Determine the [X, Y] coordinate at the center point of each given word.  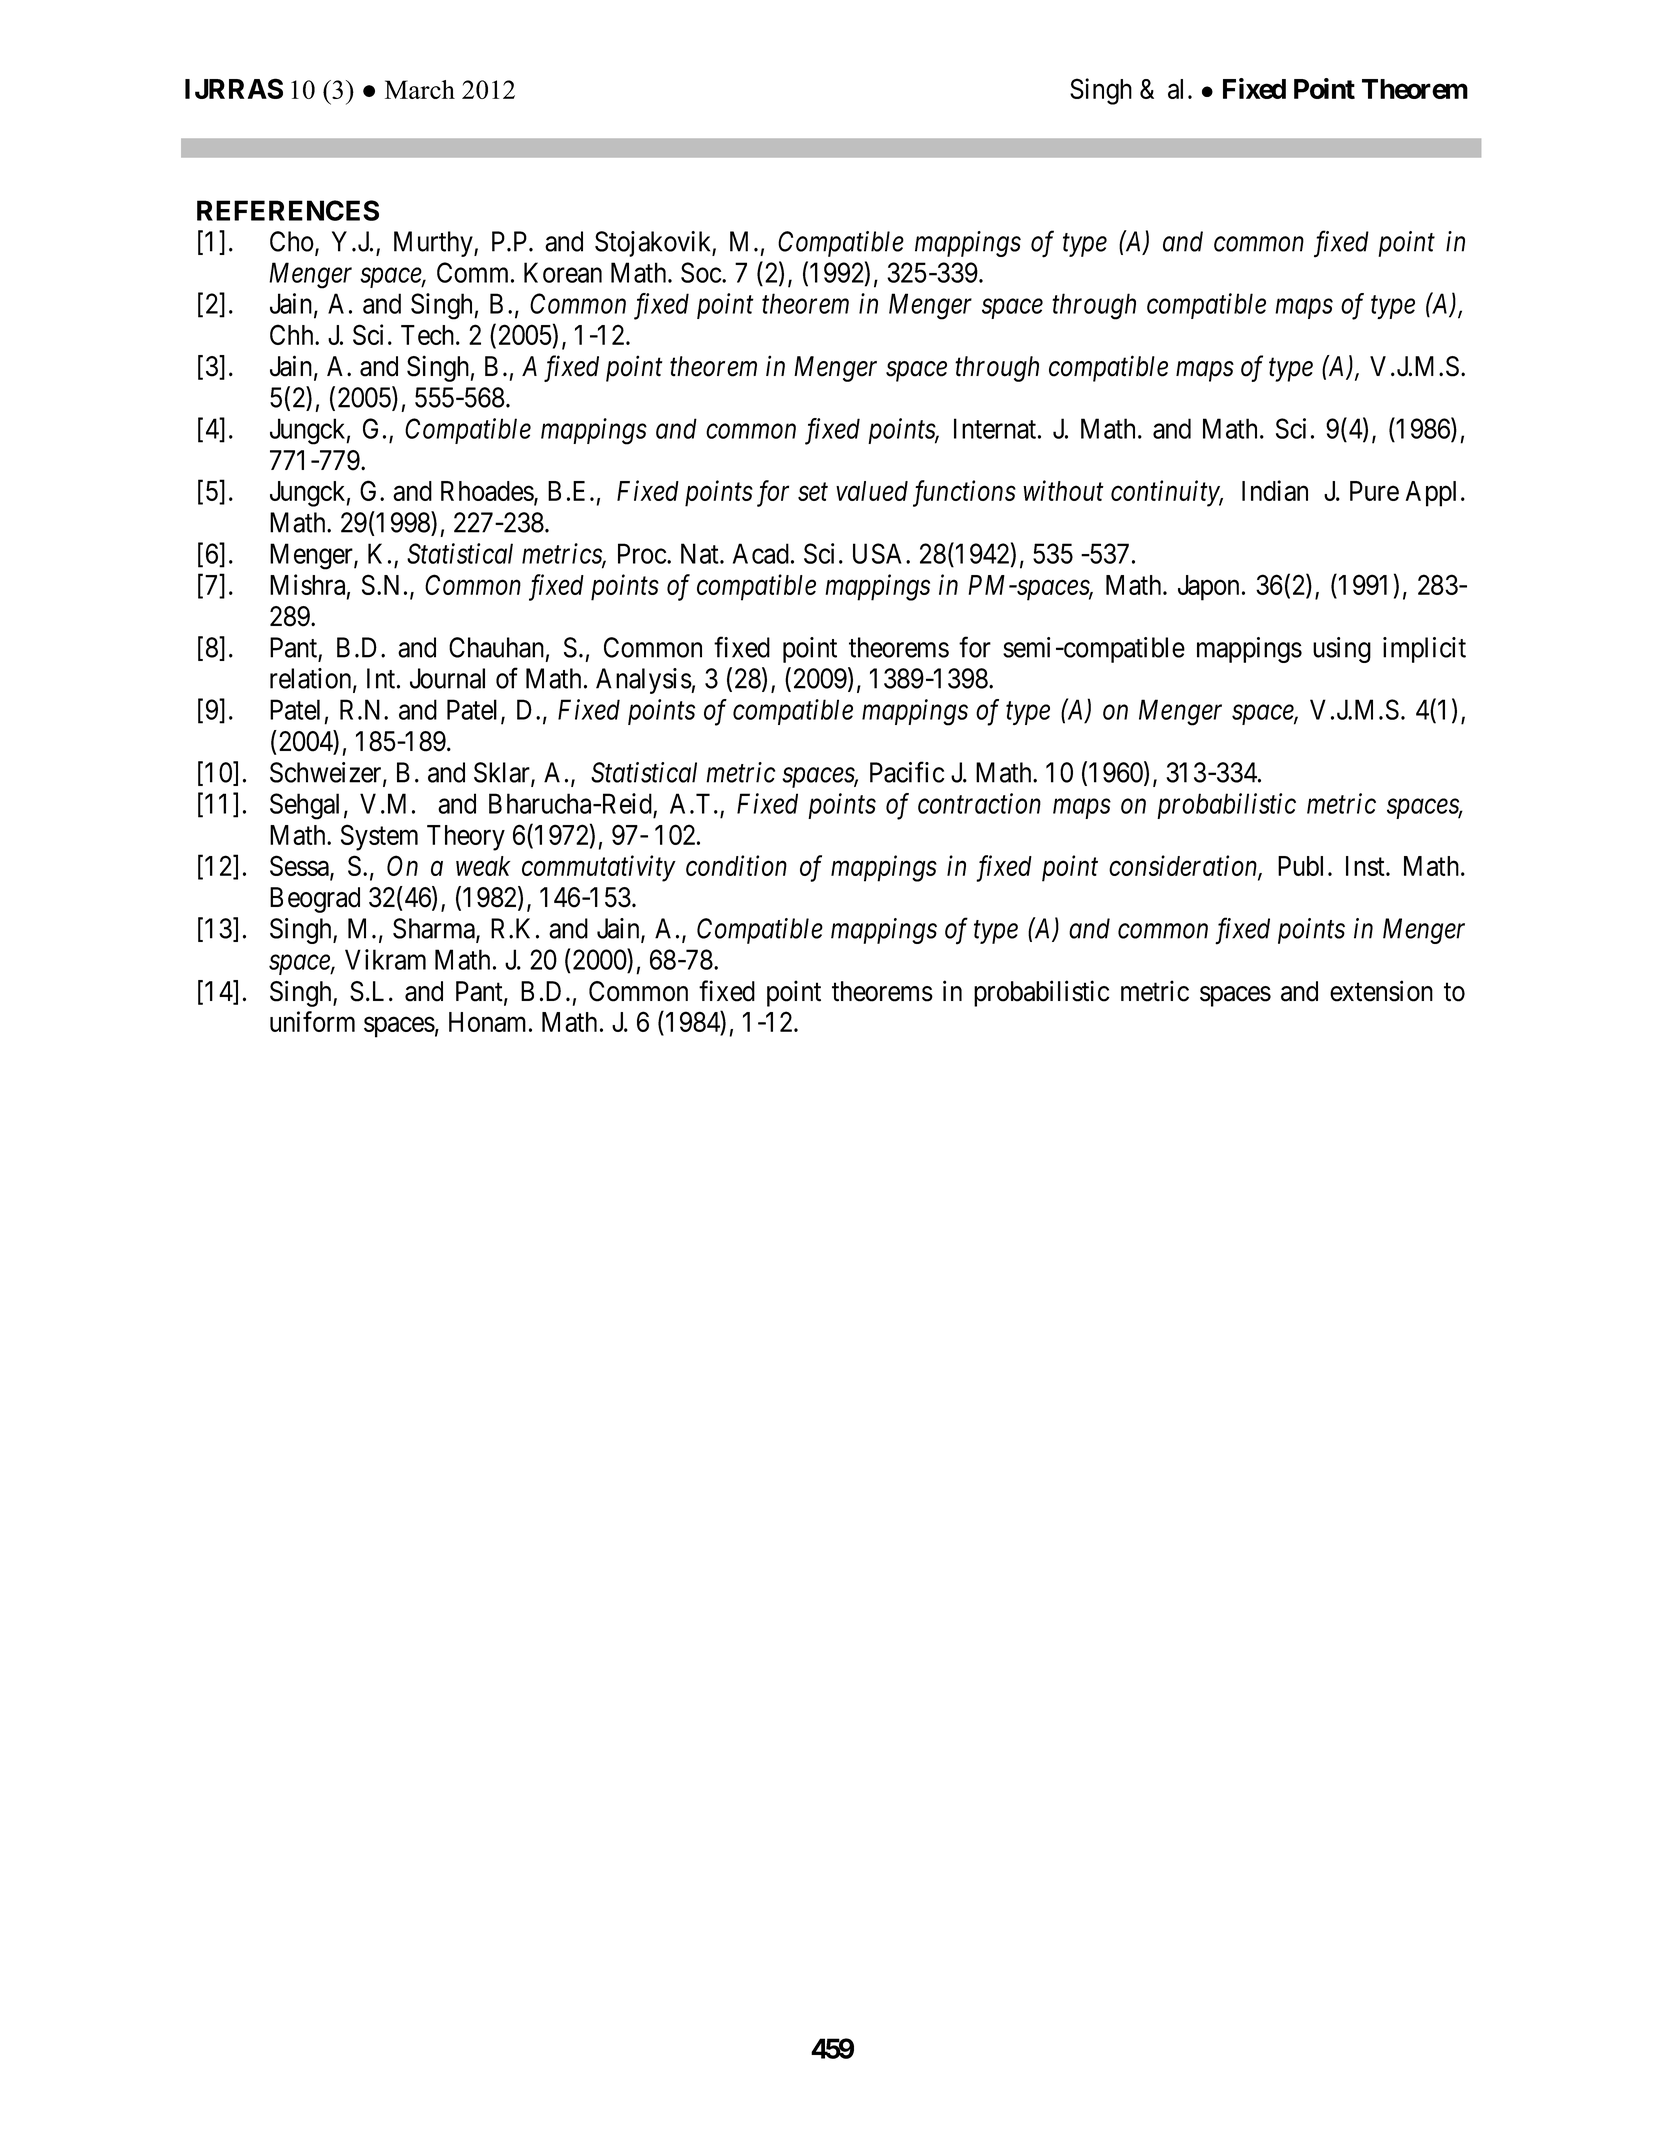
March [420, 89]
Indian [1275, 490]
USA [880, 553]
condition [736, 865]
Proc [642, 553]
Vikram [385, 959]
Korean [563, 272]
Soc [701, 272]
